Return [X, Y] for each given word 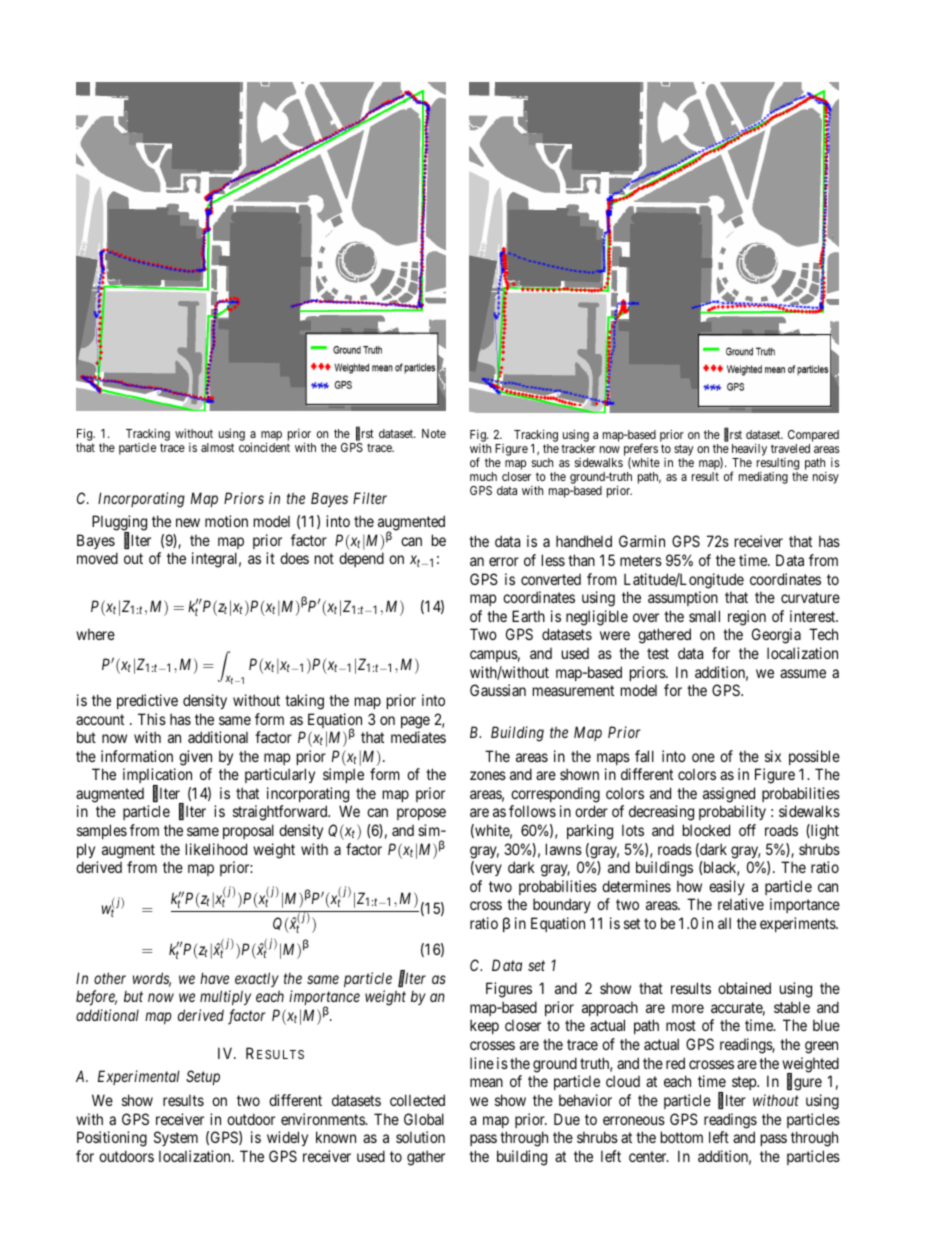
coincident [264, 447]
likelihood [216, 849]
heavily [749, 451]
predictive [147, 701]
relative [741, 904]
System [176, 1138]
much [483, 476]
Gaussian [498, 690]
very [487, 870]
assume [803, 673]
